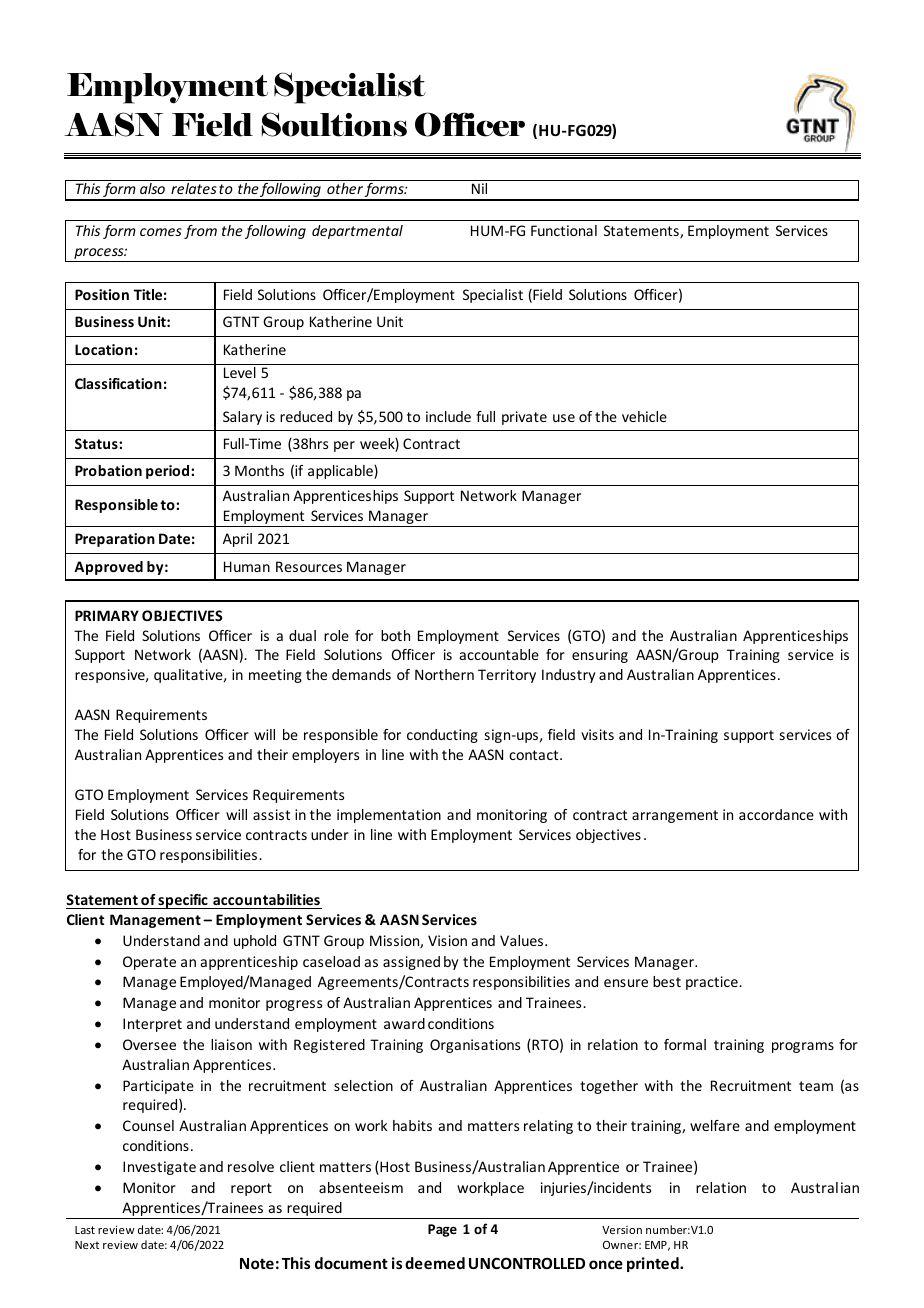  What do you see at coordinates (183, 901) in the document?
I see `specific` at bounding box center [183, 901].
